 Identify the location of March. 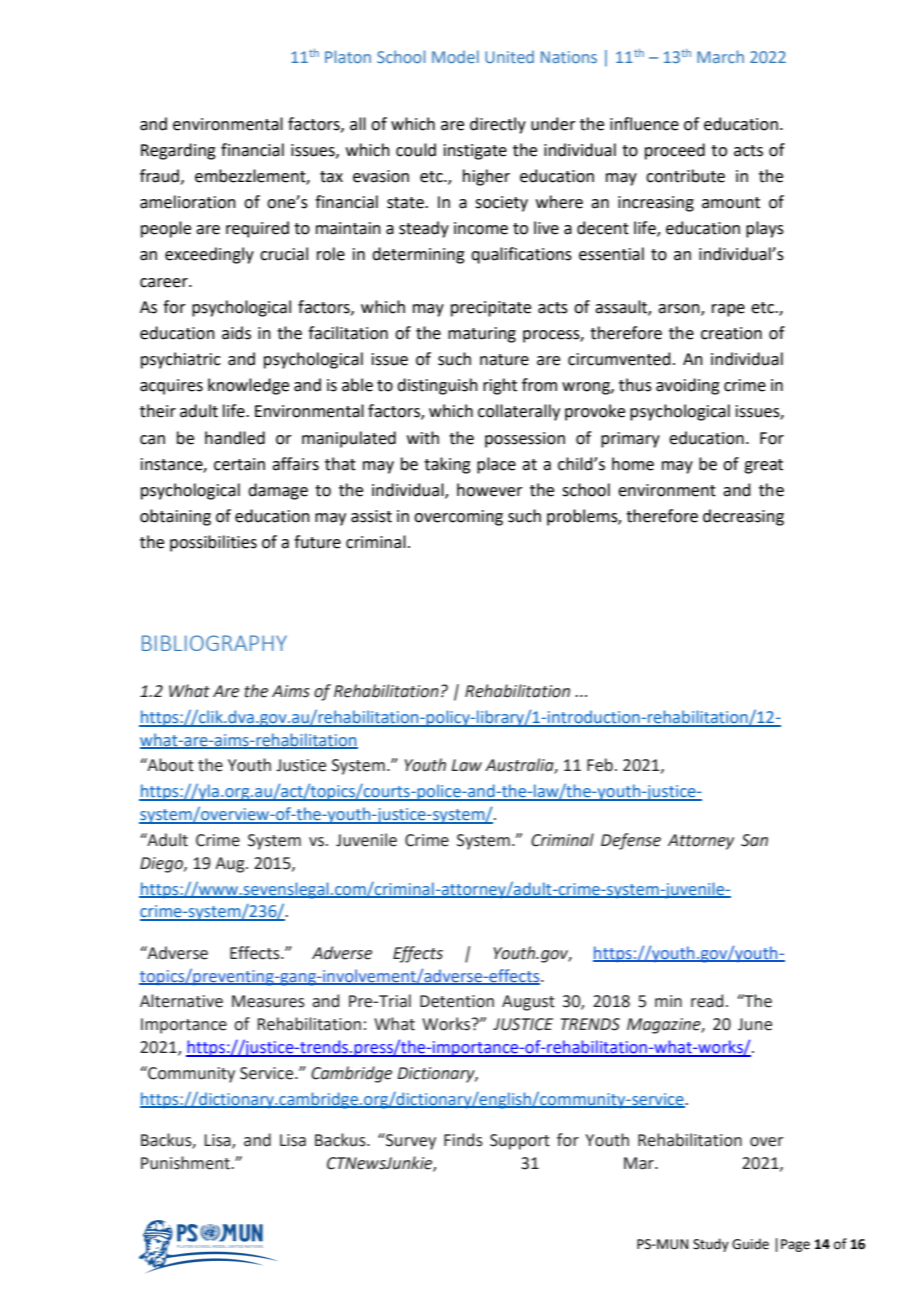
(720, 56).
